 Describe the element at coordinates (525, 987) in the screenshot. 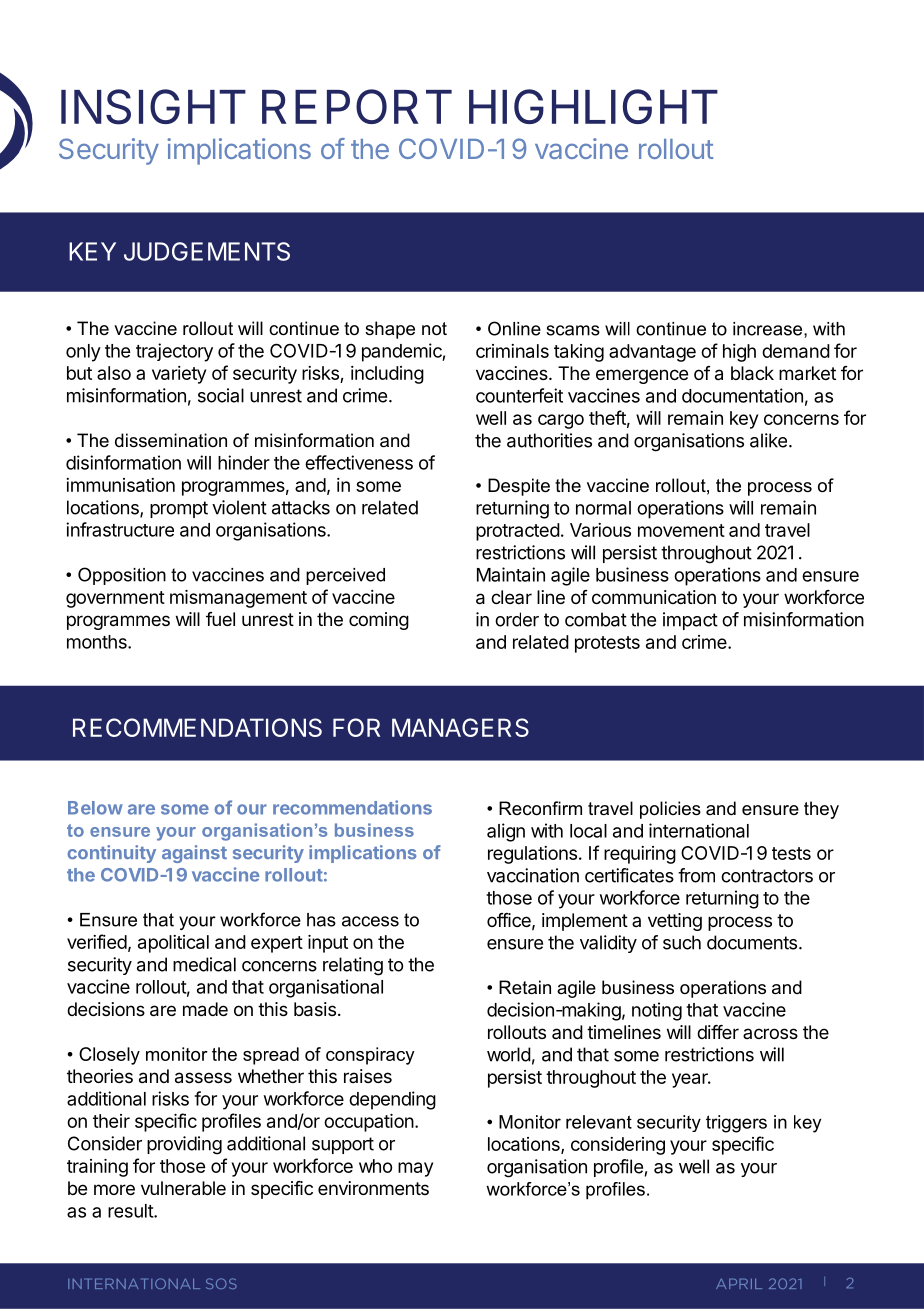

I see `Retain` at that location.
